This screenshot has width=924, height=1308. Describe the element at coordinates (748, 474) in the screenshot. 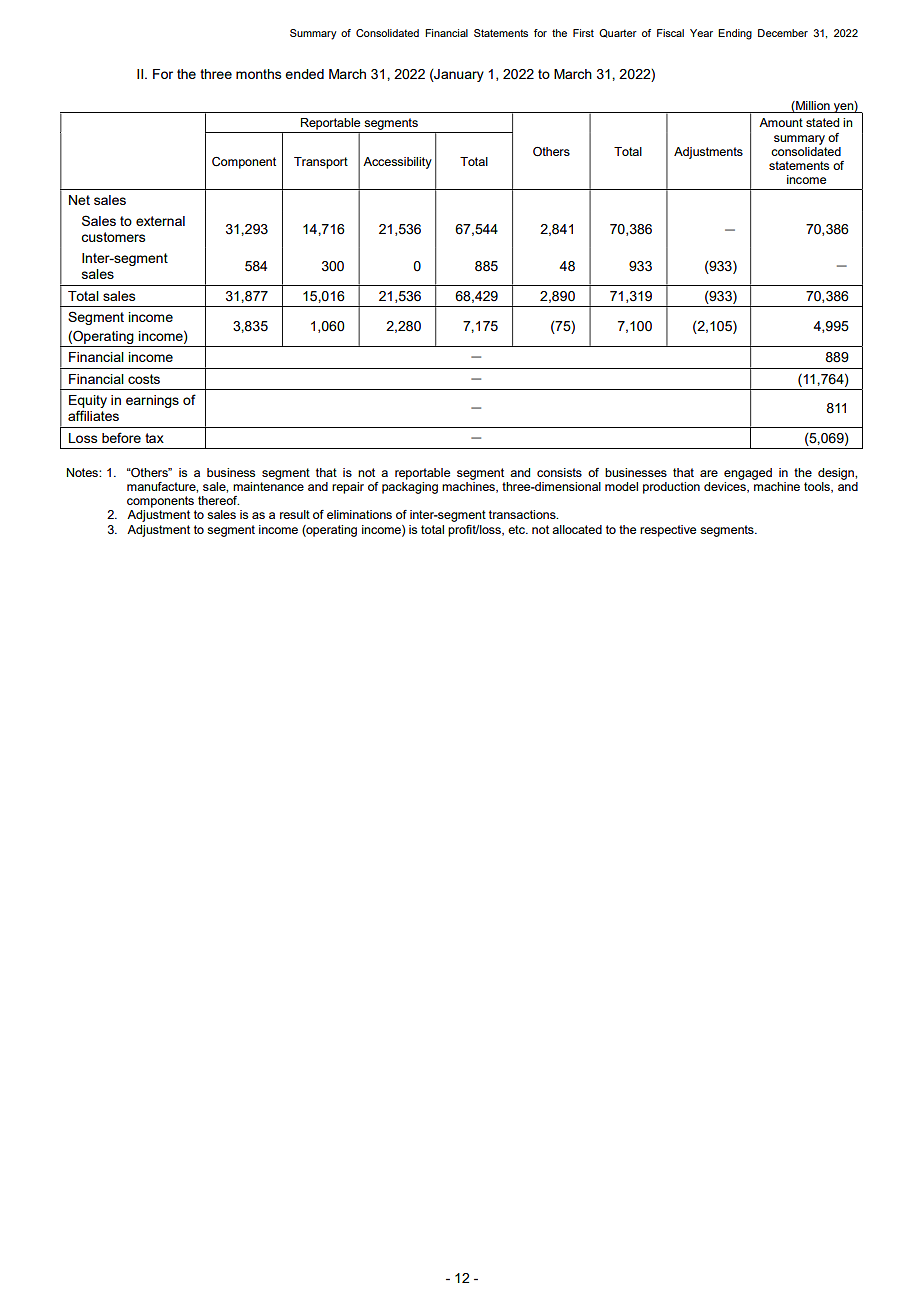

I see `engaged` at that location.
